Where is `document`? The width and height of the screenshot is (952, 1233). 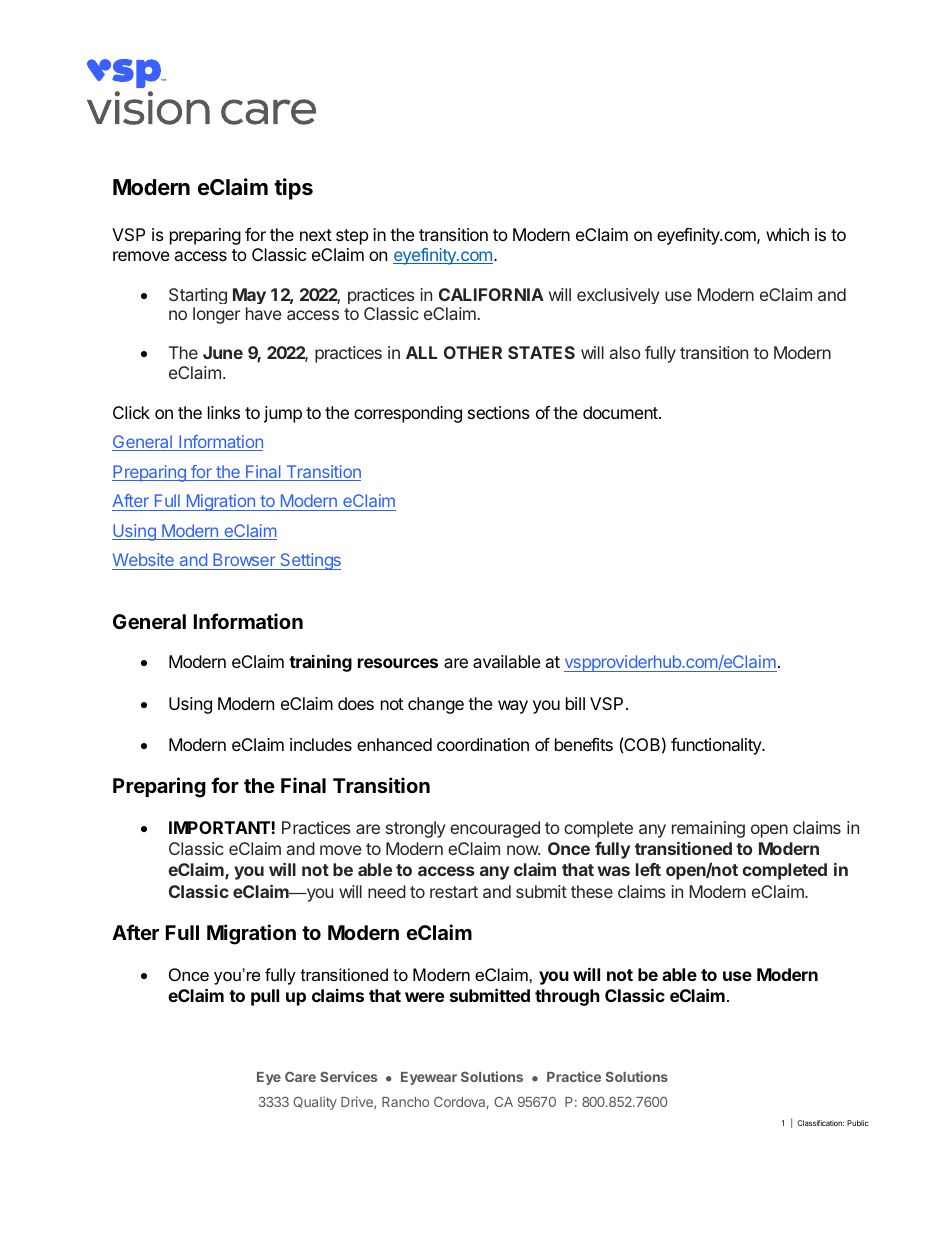
document is located at coordinates (620, 412).
